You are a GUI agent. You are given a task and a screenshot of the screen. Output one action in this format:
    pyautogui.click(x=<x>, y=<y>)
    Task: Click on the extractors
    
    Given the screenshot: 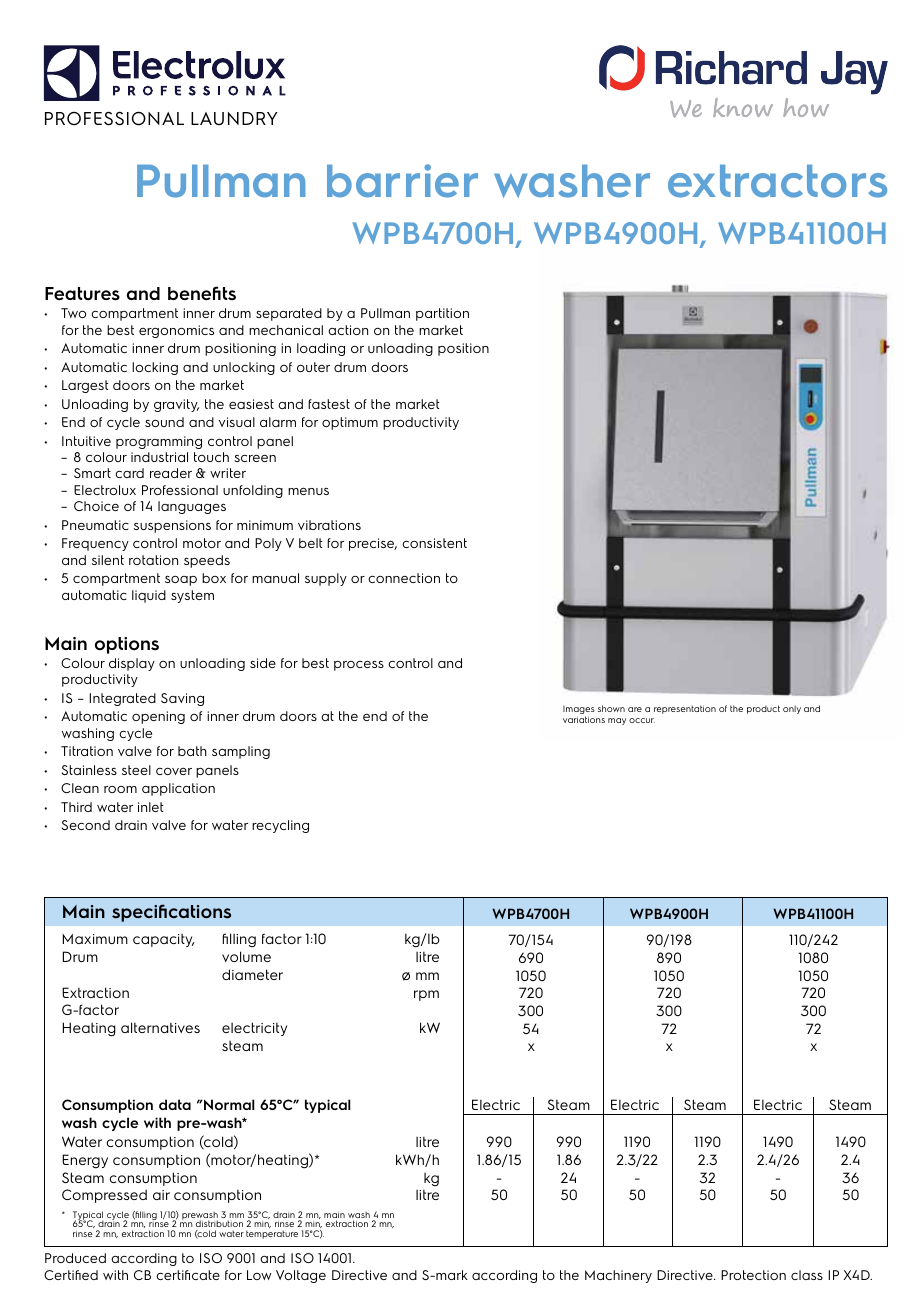 What is the action you would take?
    pyautogui.click(x=777, y=181)
